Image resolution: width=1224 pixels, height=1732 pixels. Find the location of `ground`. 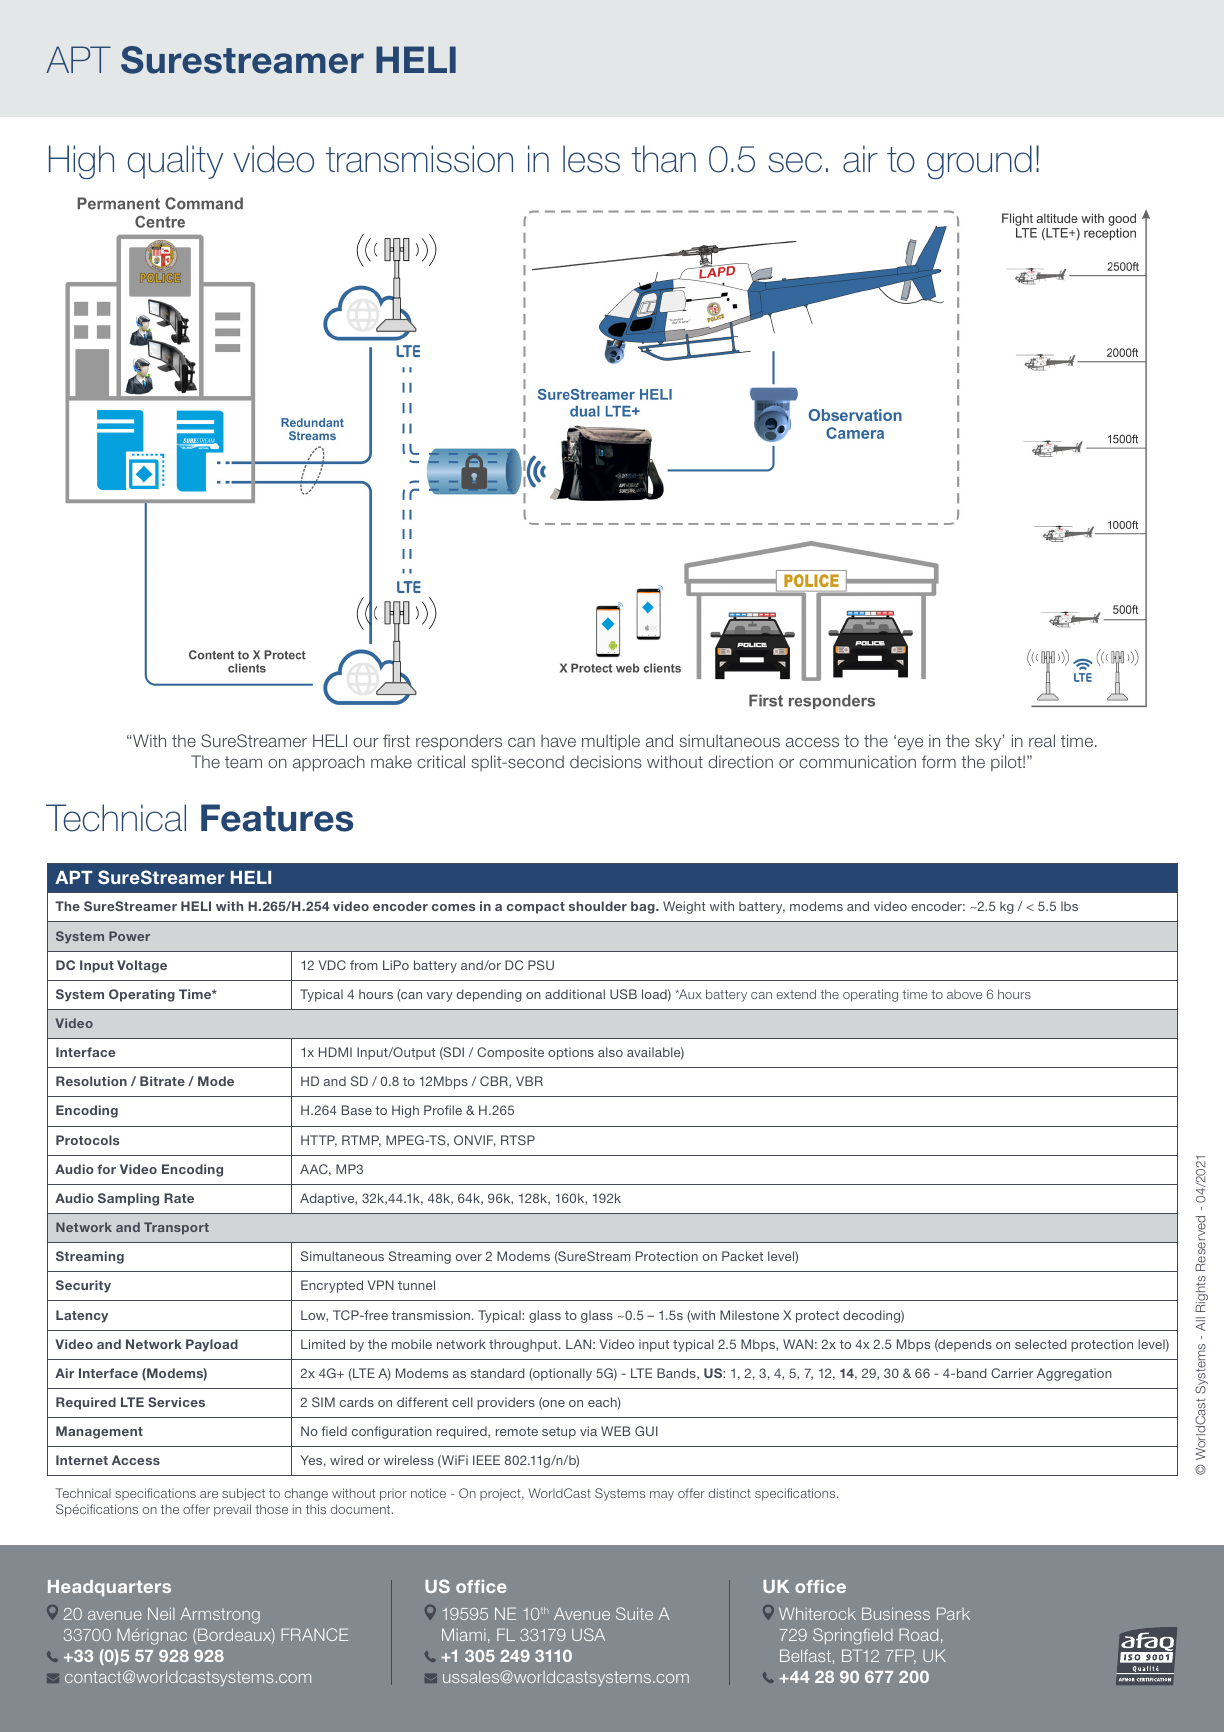

ground is located at coordinates (979, 162).
